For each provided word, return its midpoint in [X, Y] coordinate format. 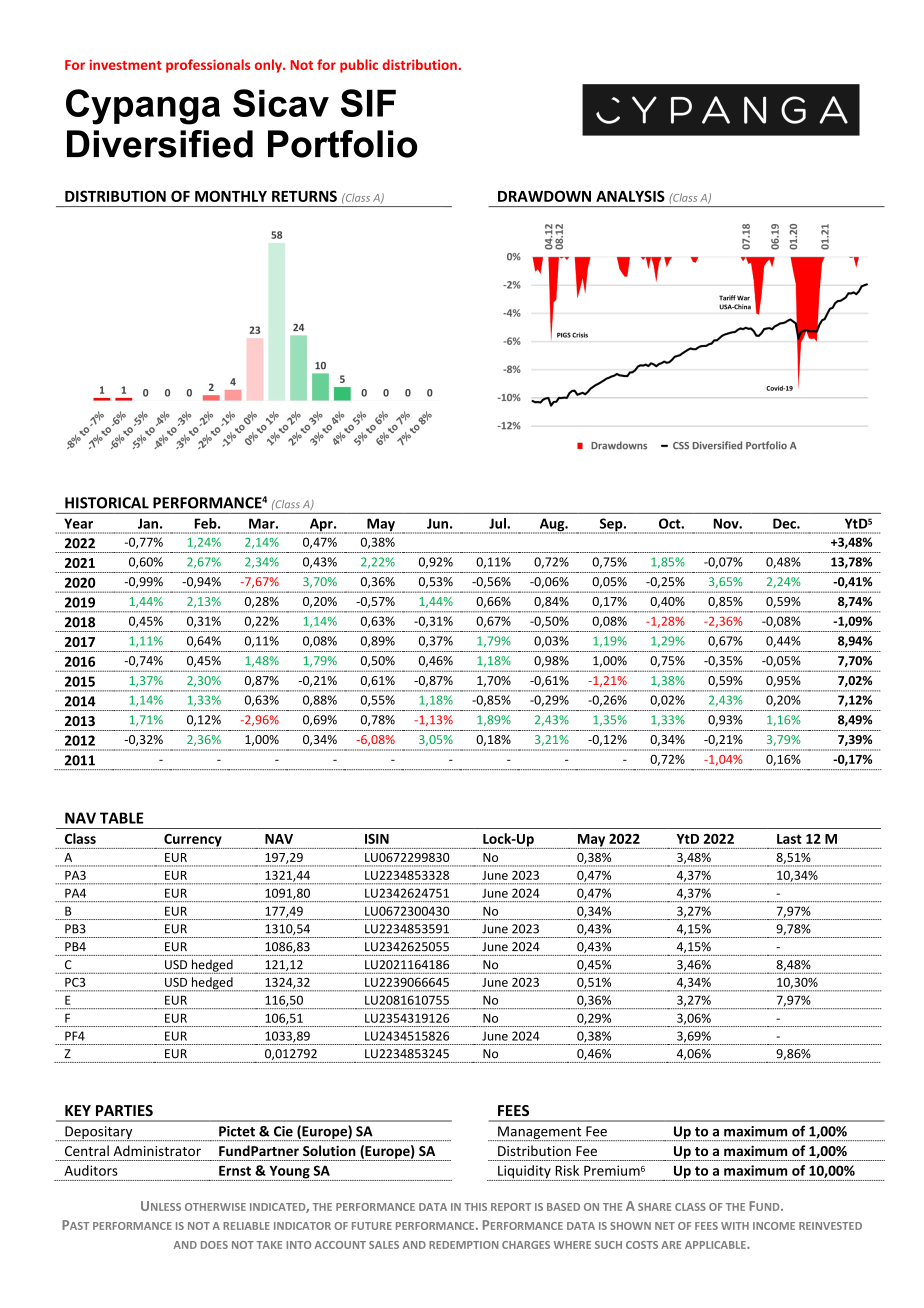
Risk [567, 1170]
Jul [498, 523]
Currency [193, 841]
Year [78, 523]
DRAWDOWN [544, 196]
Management [540, 1133]
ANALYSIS [630, 196]
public [359, 66]
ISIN [377, 839]
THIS [475, 1207]
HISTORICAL [107, 503]
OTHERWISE [215, 1207]
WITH [735, 1226]
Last [789, 839]
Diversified [160, 144]
